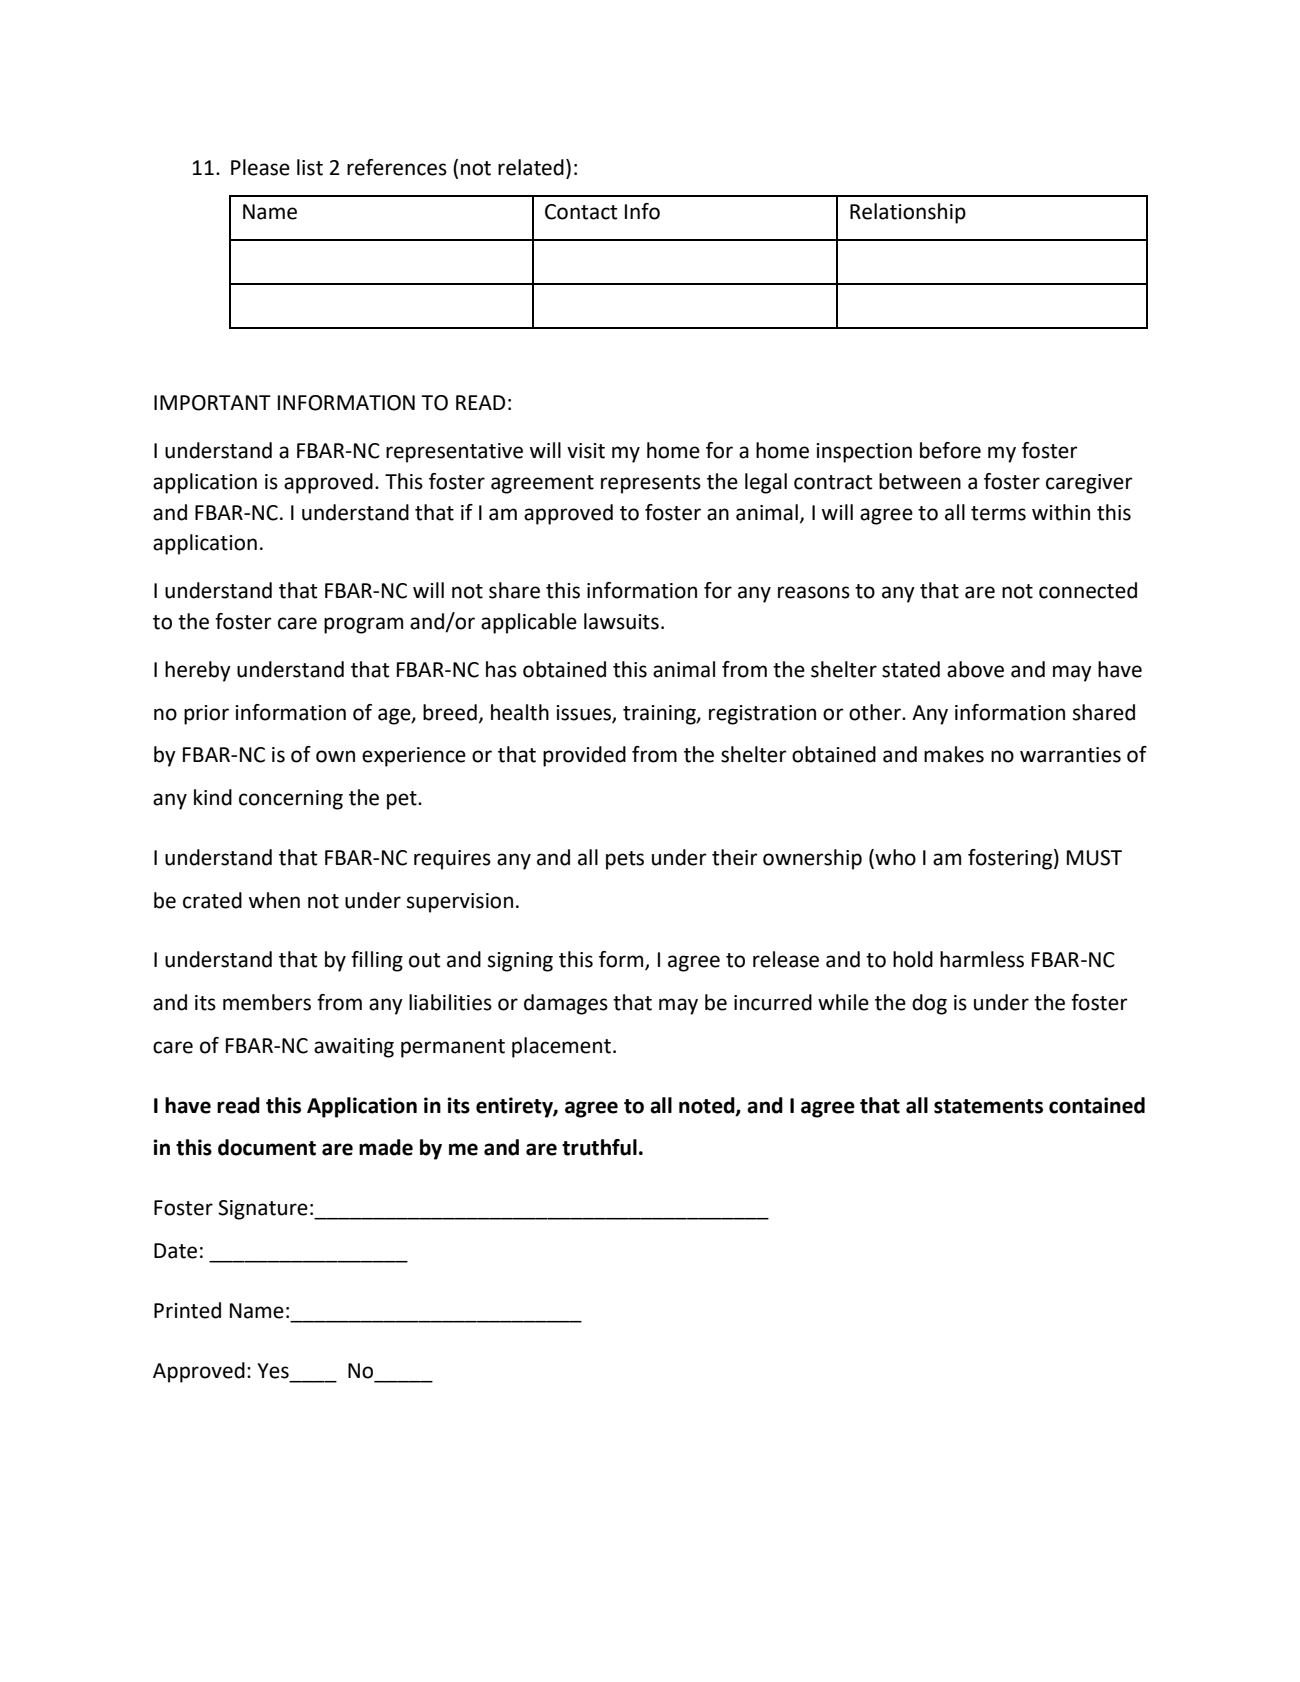 Image resolution: width=1300 pixels, height=1682 pixels. What do you see at coordinates (988, 1106) in the screenshot?
I see `statements` at bounding box center [988, 1106].
